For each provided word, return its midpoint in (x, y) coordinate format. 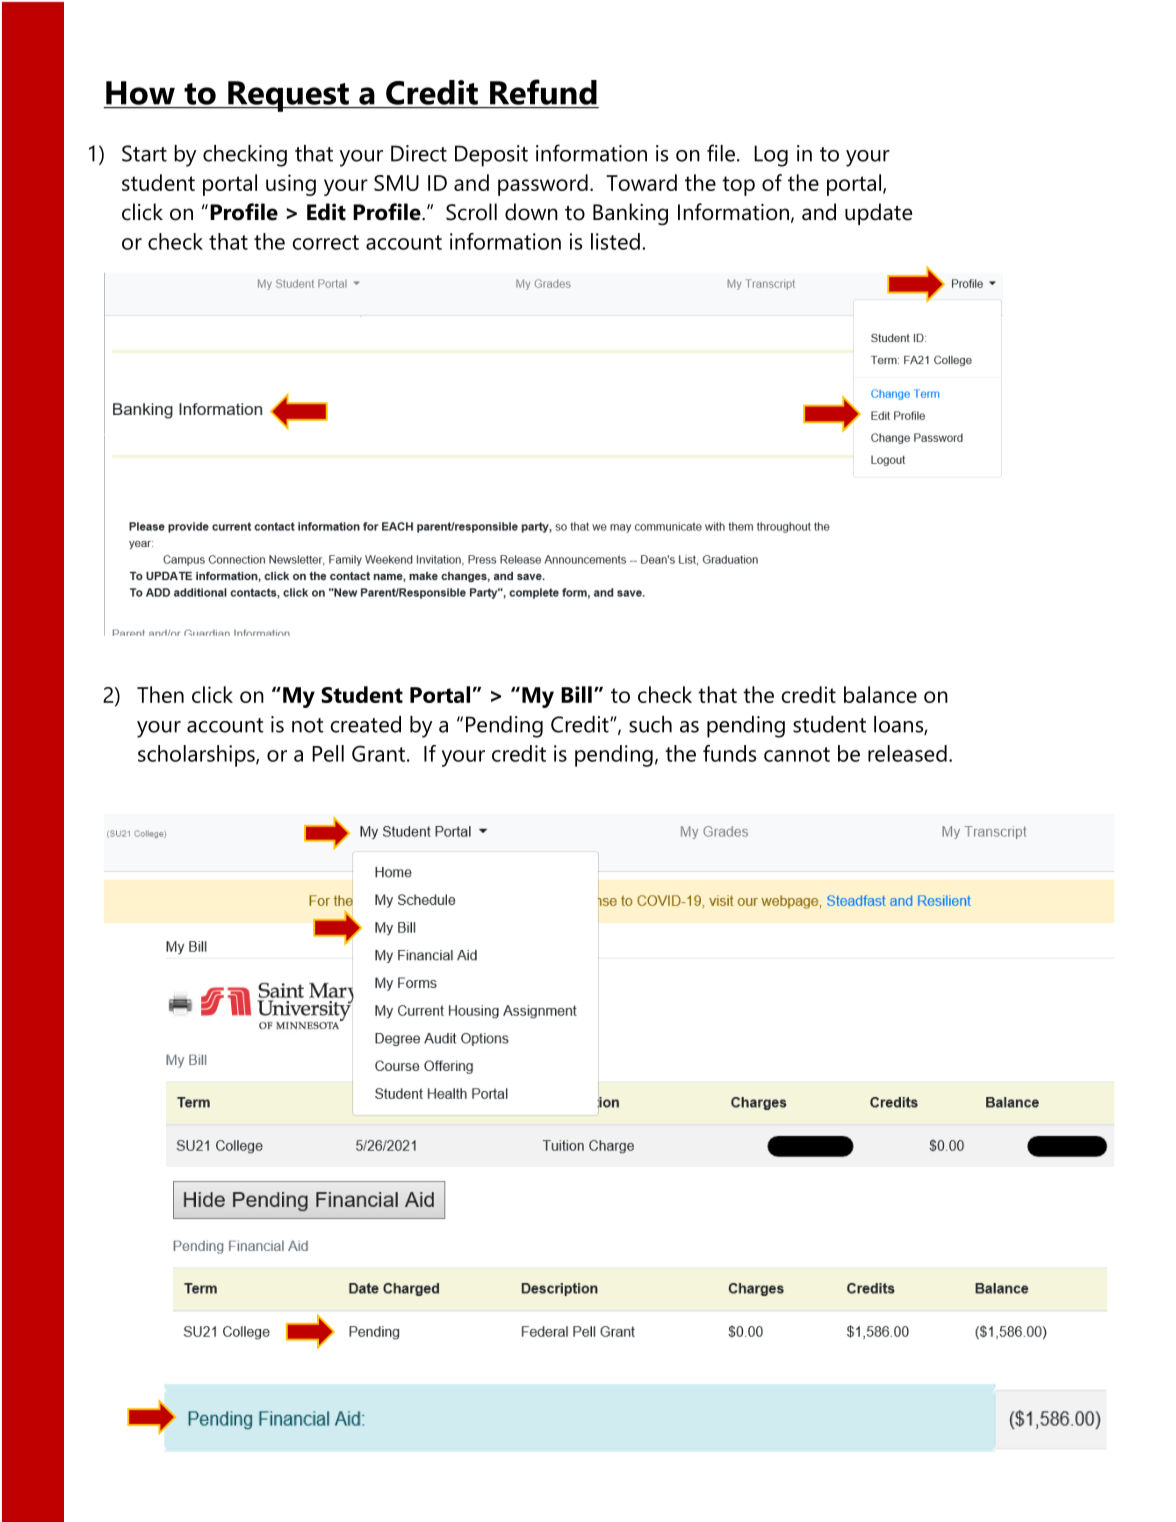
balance (880, 694)
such (650, 724)
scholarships (197, 756)
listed (615, 241)
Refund (543, 92)
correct (325, 242)
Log (771, 156)
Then (160, 694)
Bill (576, 694)
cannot (797, 754)
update (878, 214)
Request (288, 96)
